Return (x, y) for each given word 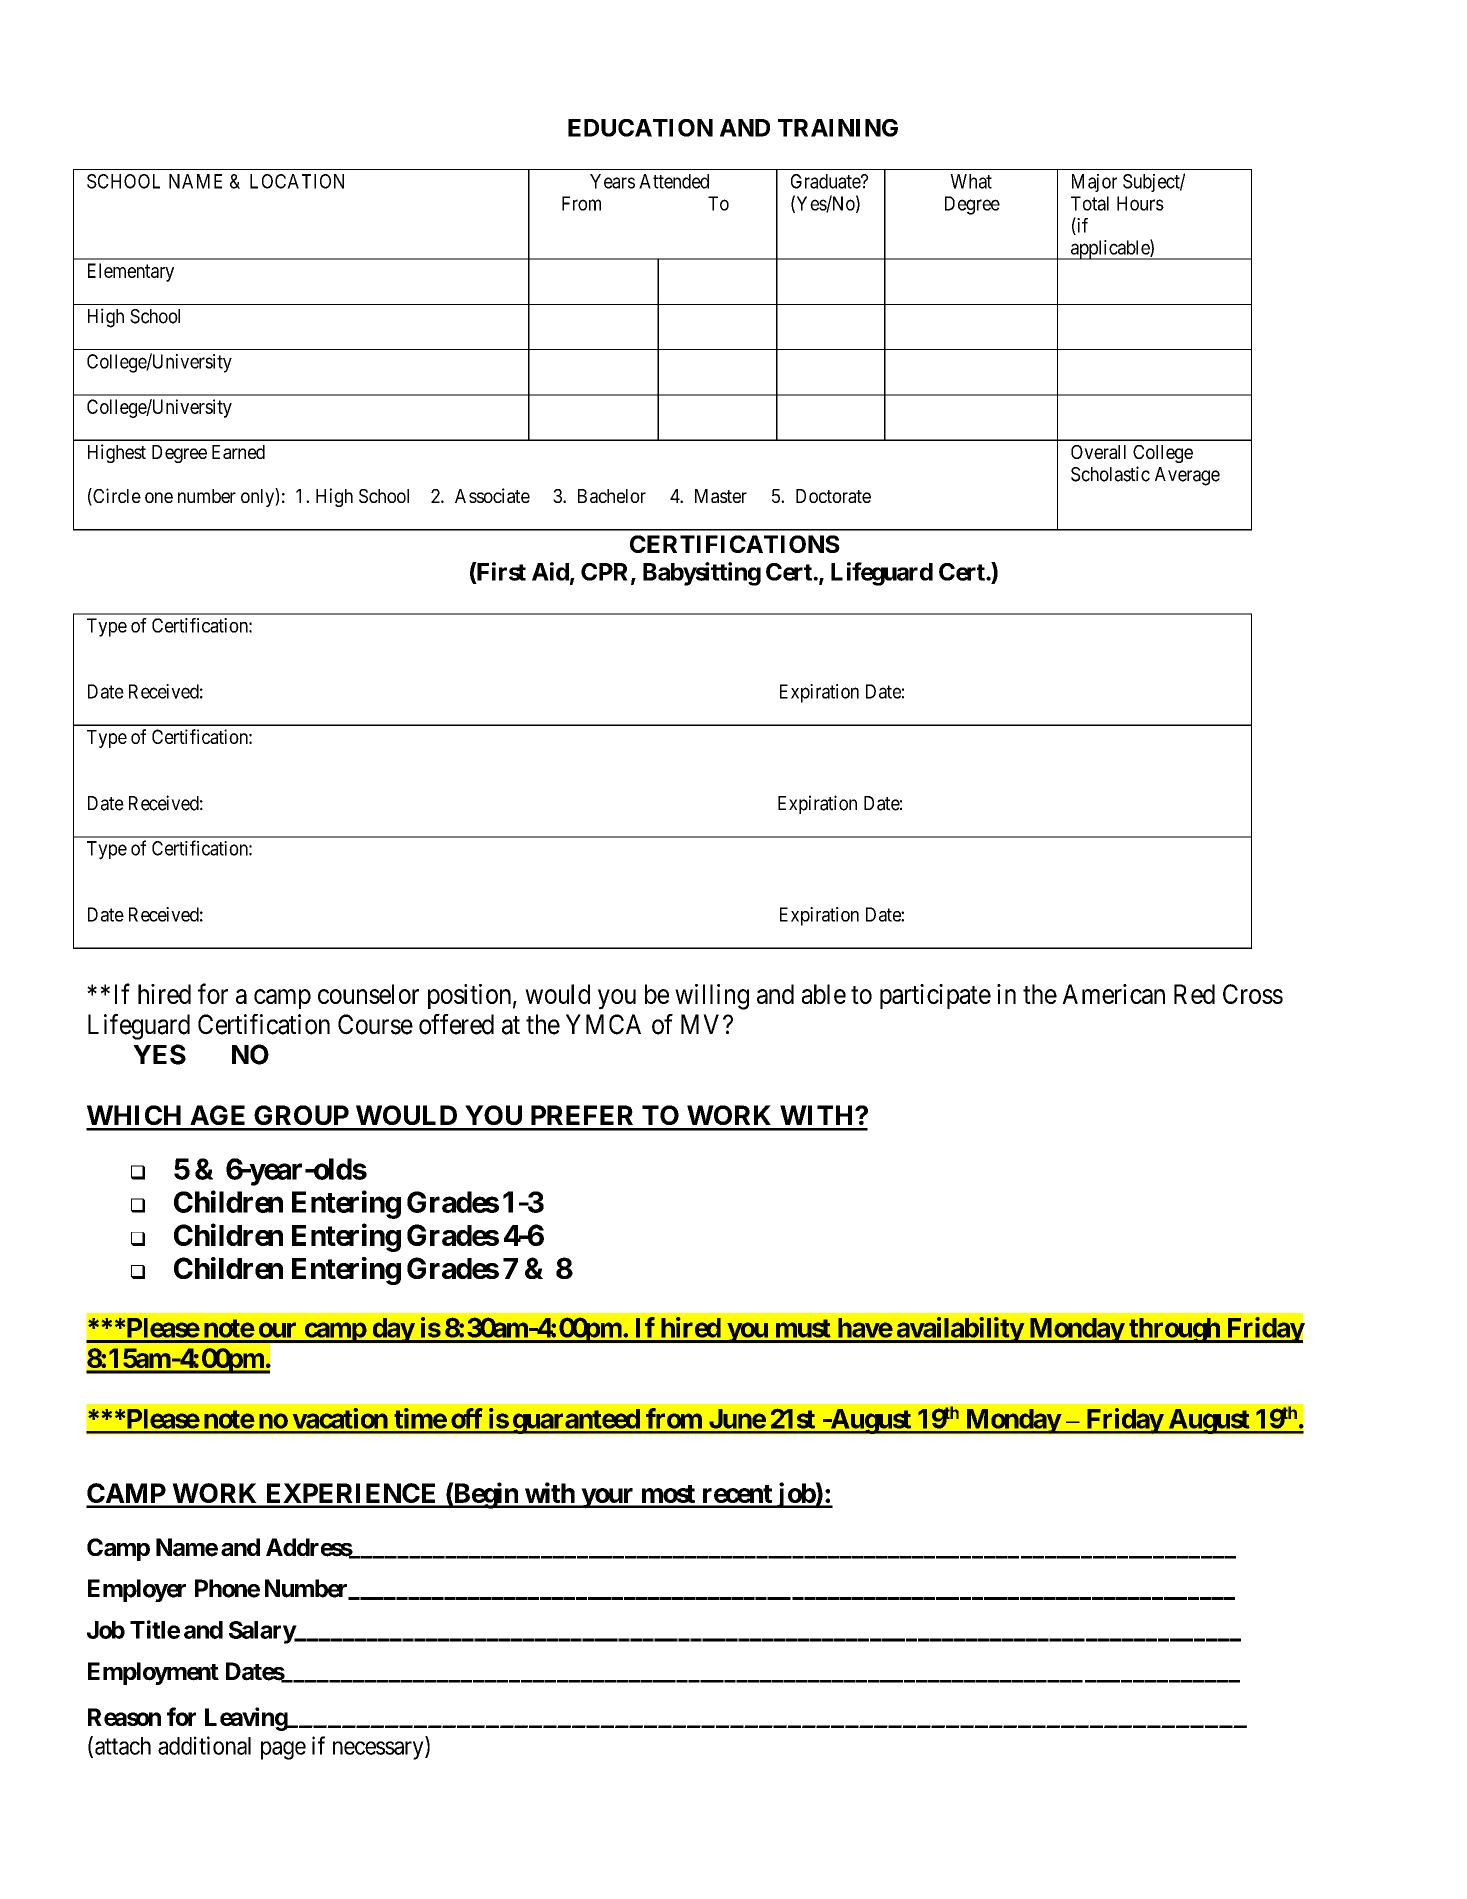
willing (712, 997)
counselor (368, 994)
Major (1094, 183)
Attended (674, 181)
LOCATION (297, 181)
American (1113, 994)
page (283, 1750)
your (607, 1498)
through (1174, 1330)
